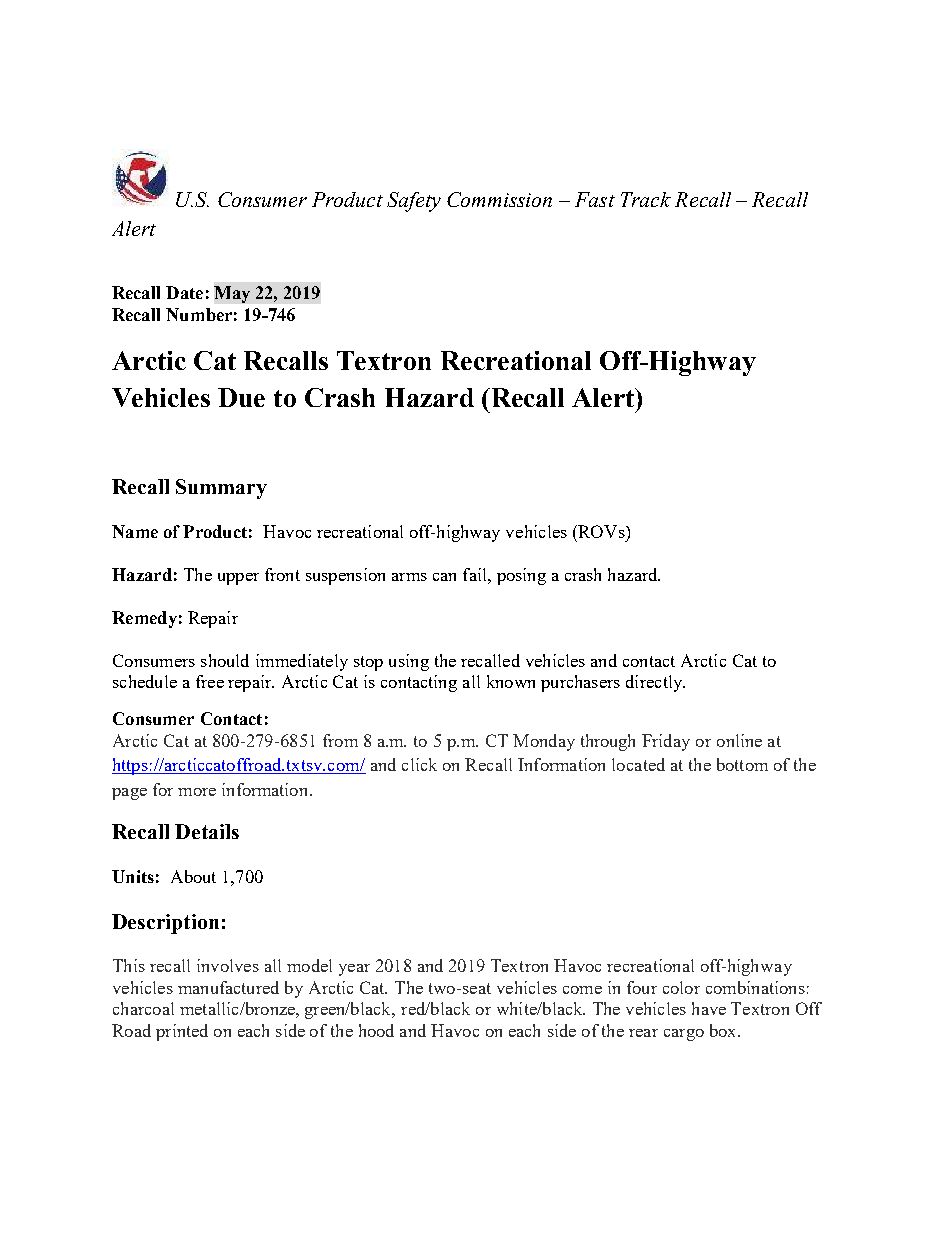 The width and height of the screenshot is (952, 1233). What do you see at coordinates (414, 202) in the screenshot?
I see `Safety` at bounding box center [414, 202].
